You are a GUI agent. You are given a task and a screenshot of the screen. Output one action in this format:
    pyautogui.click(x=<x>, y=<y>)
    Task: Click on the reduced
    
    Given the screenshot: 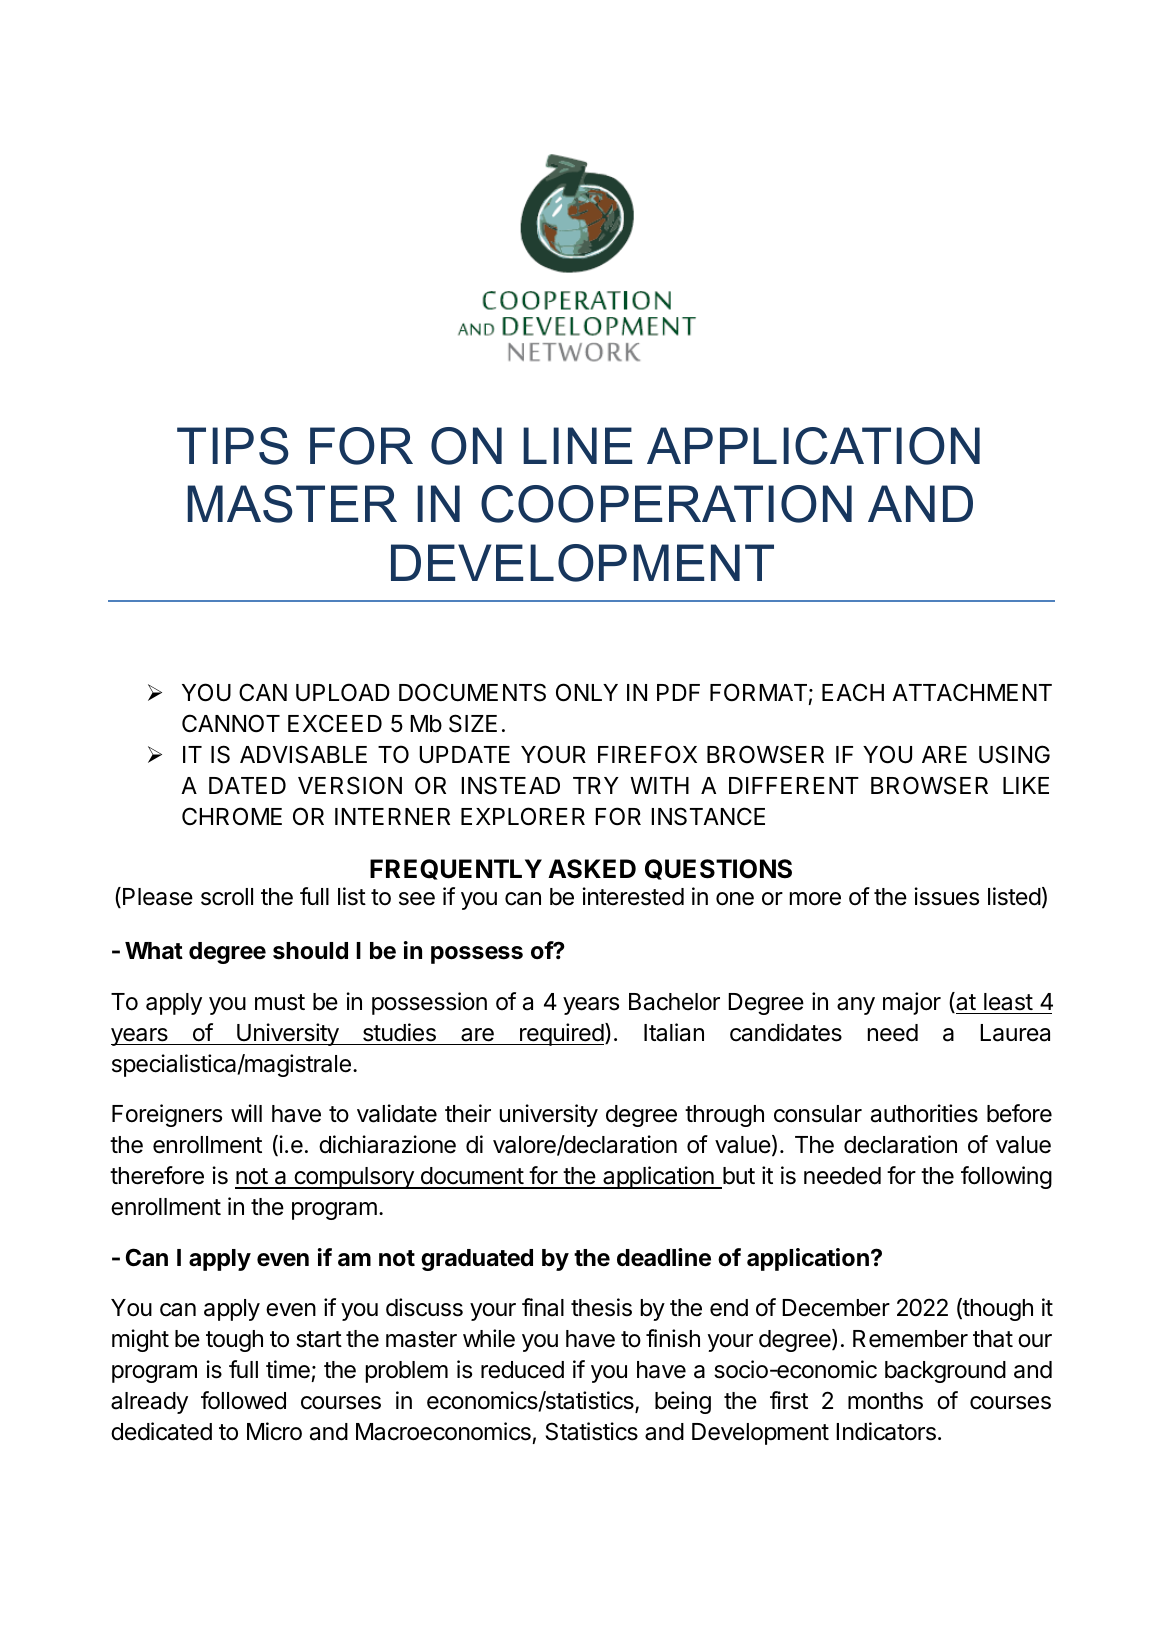 What is the action you would take?
    pyautogui.click(x=522, y=1370)
